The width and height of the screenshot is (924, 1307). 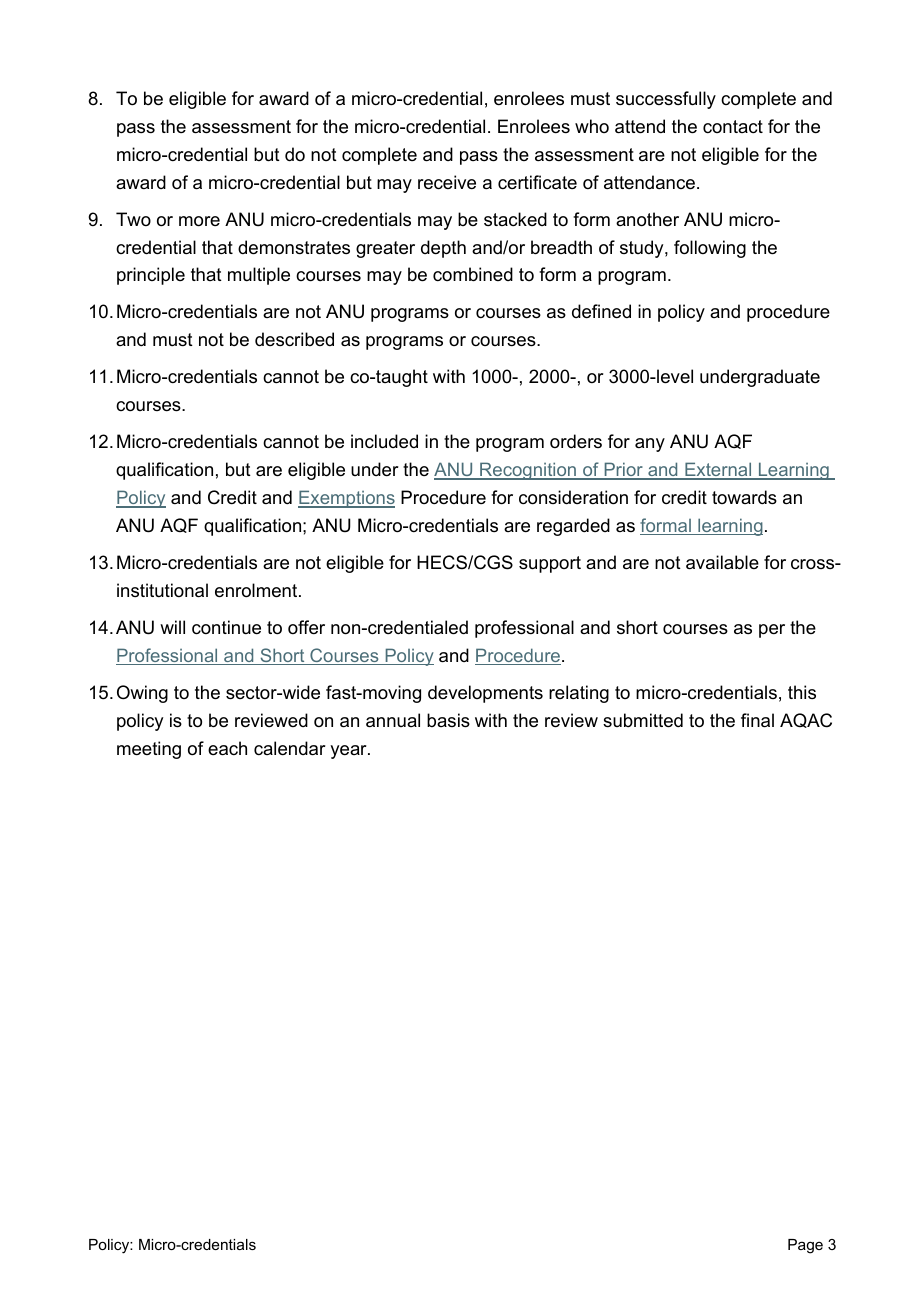 I want to click on receive, so click(x=447, y=182).
